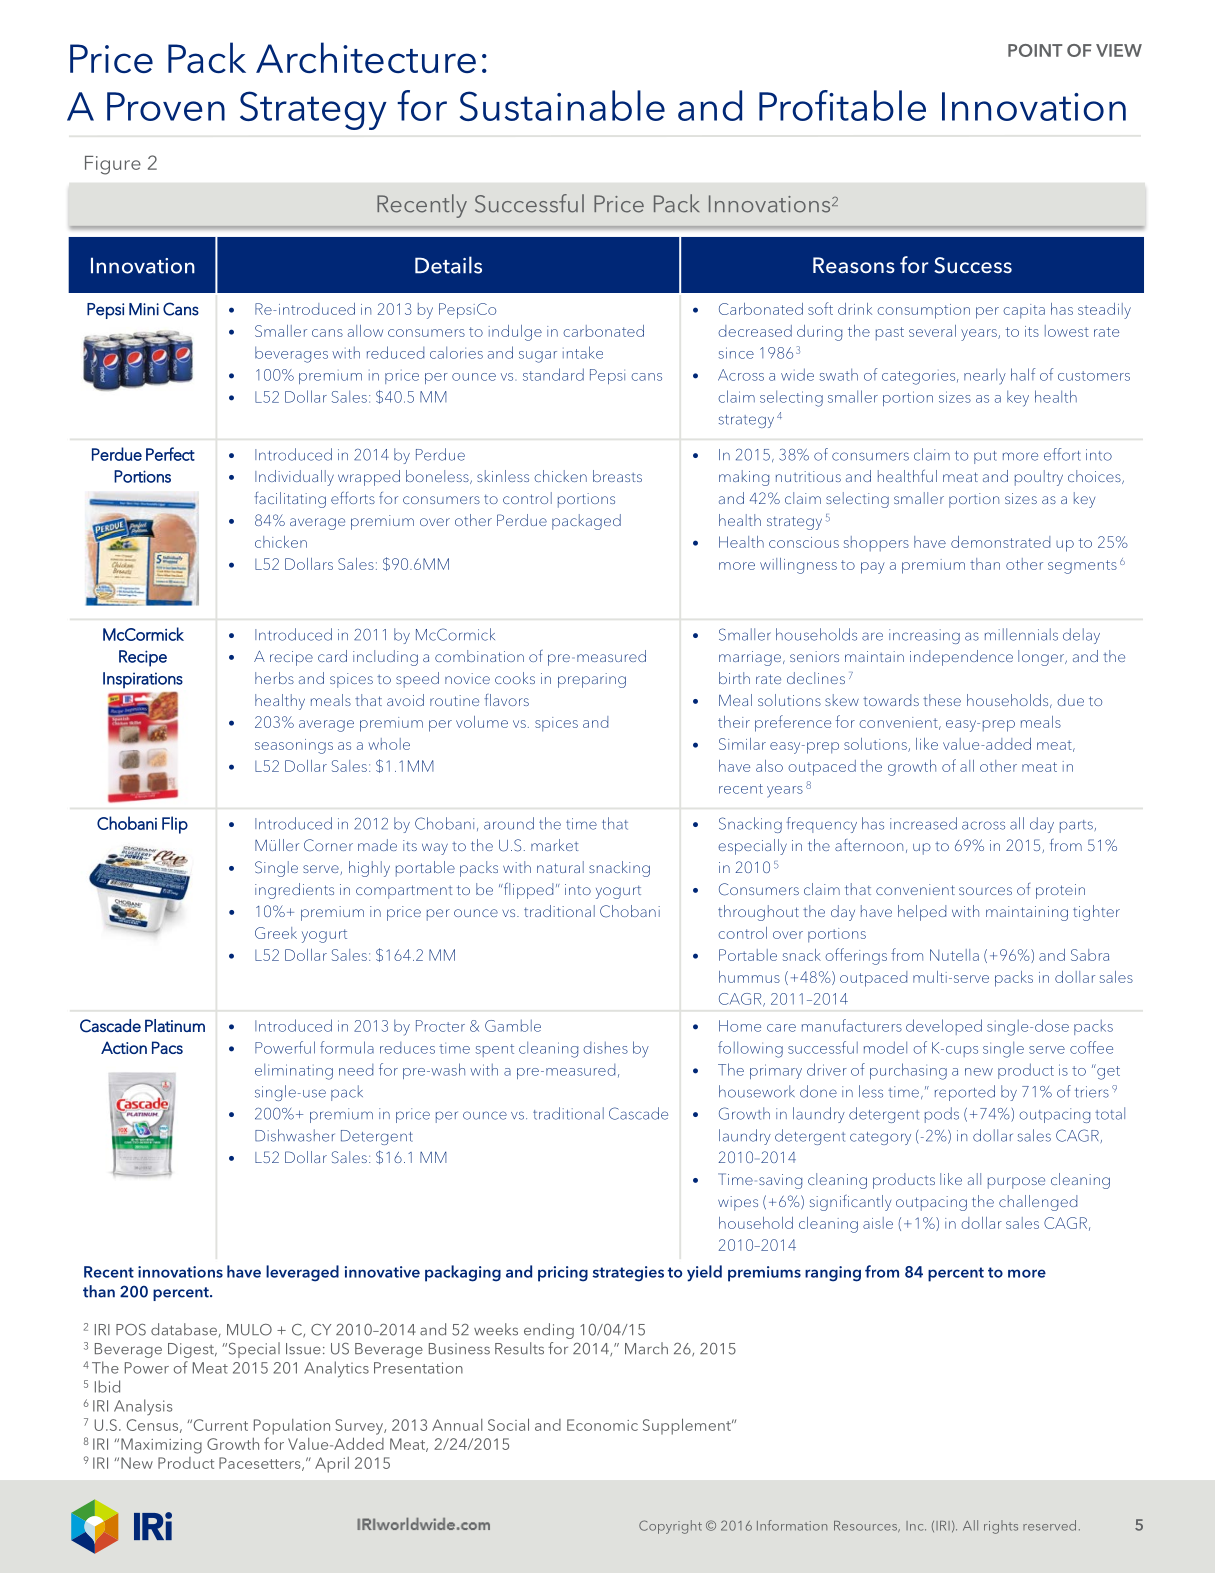 This page has width=1215, height=1573. Describe the element at coordinates (1035, 50) in the page. I see `POINT` at that location.
